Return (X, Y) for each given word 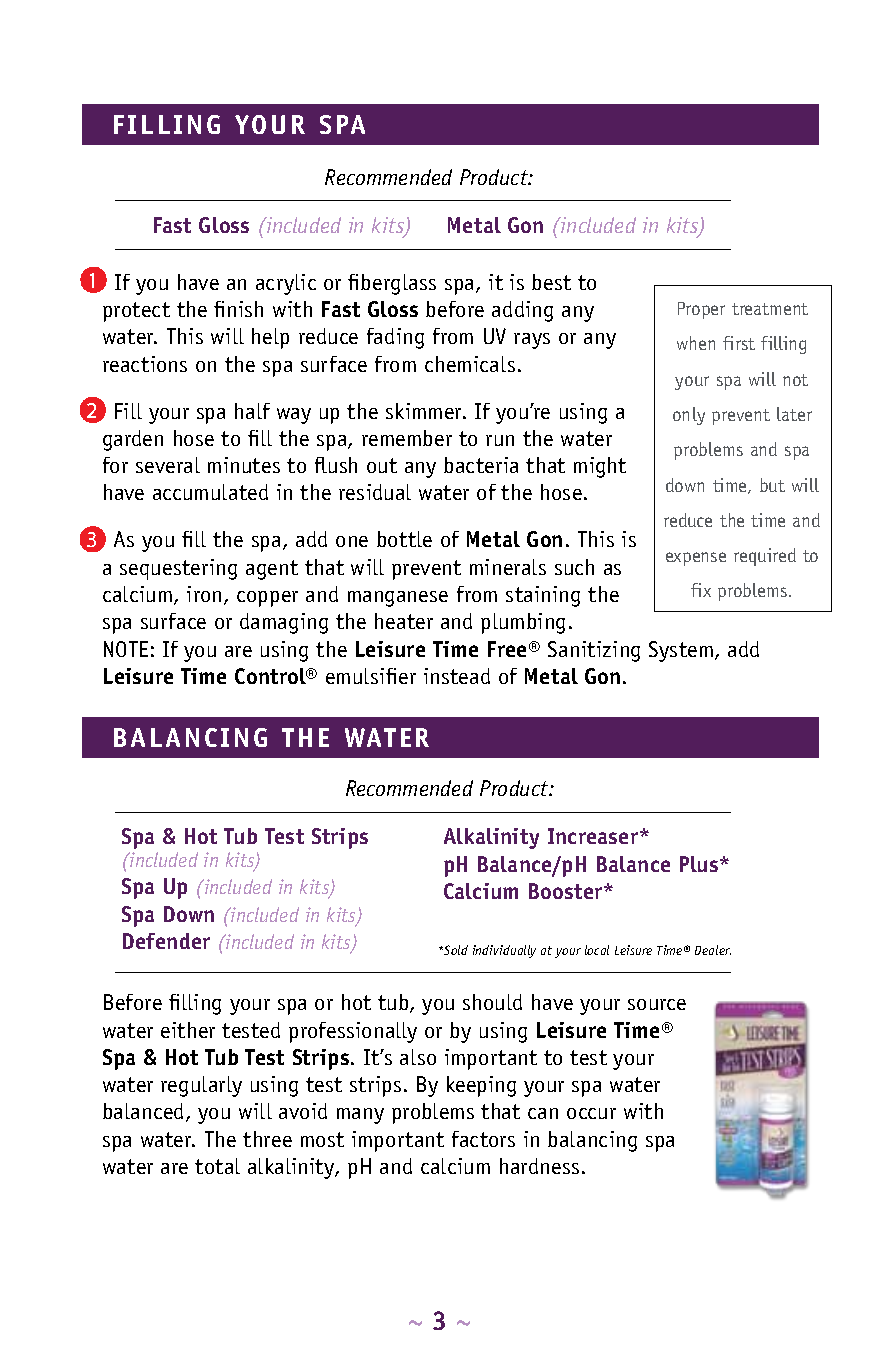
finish (238, 309)
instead (457, 676)
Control (272, 676)
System (681, 651)
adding (522, 311)
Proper (701, 310)
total (217, 1166)
